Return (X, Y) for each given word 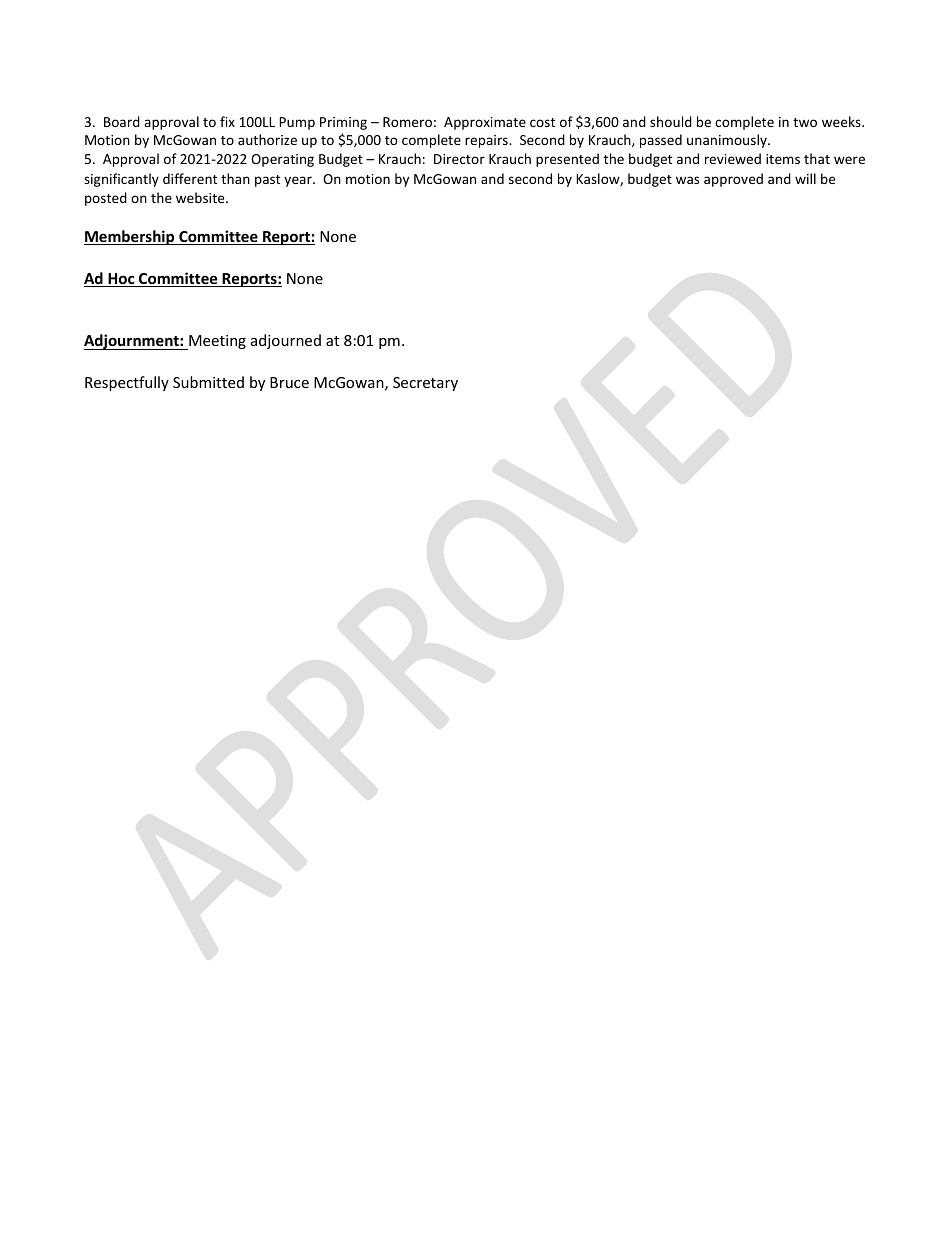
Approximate (485, 123)
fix (227, 121)
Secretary (425, 384)
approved (733, 180)
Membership (130, 237)
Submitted (208, 382)
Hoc (121, 280)
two (805, 122)
